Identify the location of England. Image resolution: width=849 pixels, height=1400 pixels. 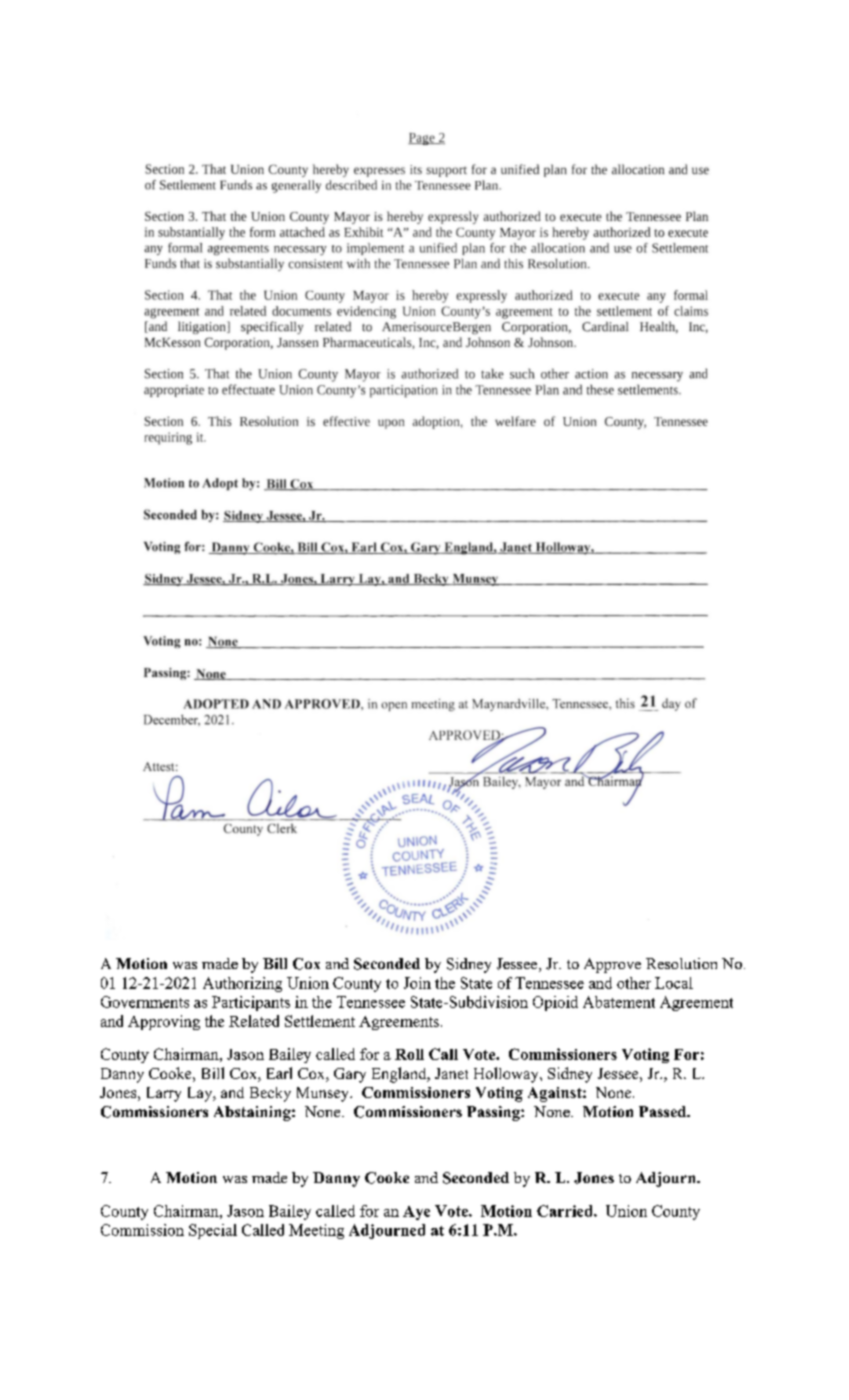
(400, 1075).
